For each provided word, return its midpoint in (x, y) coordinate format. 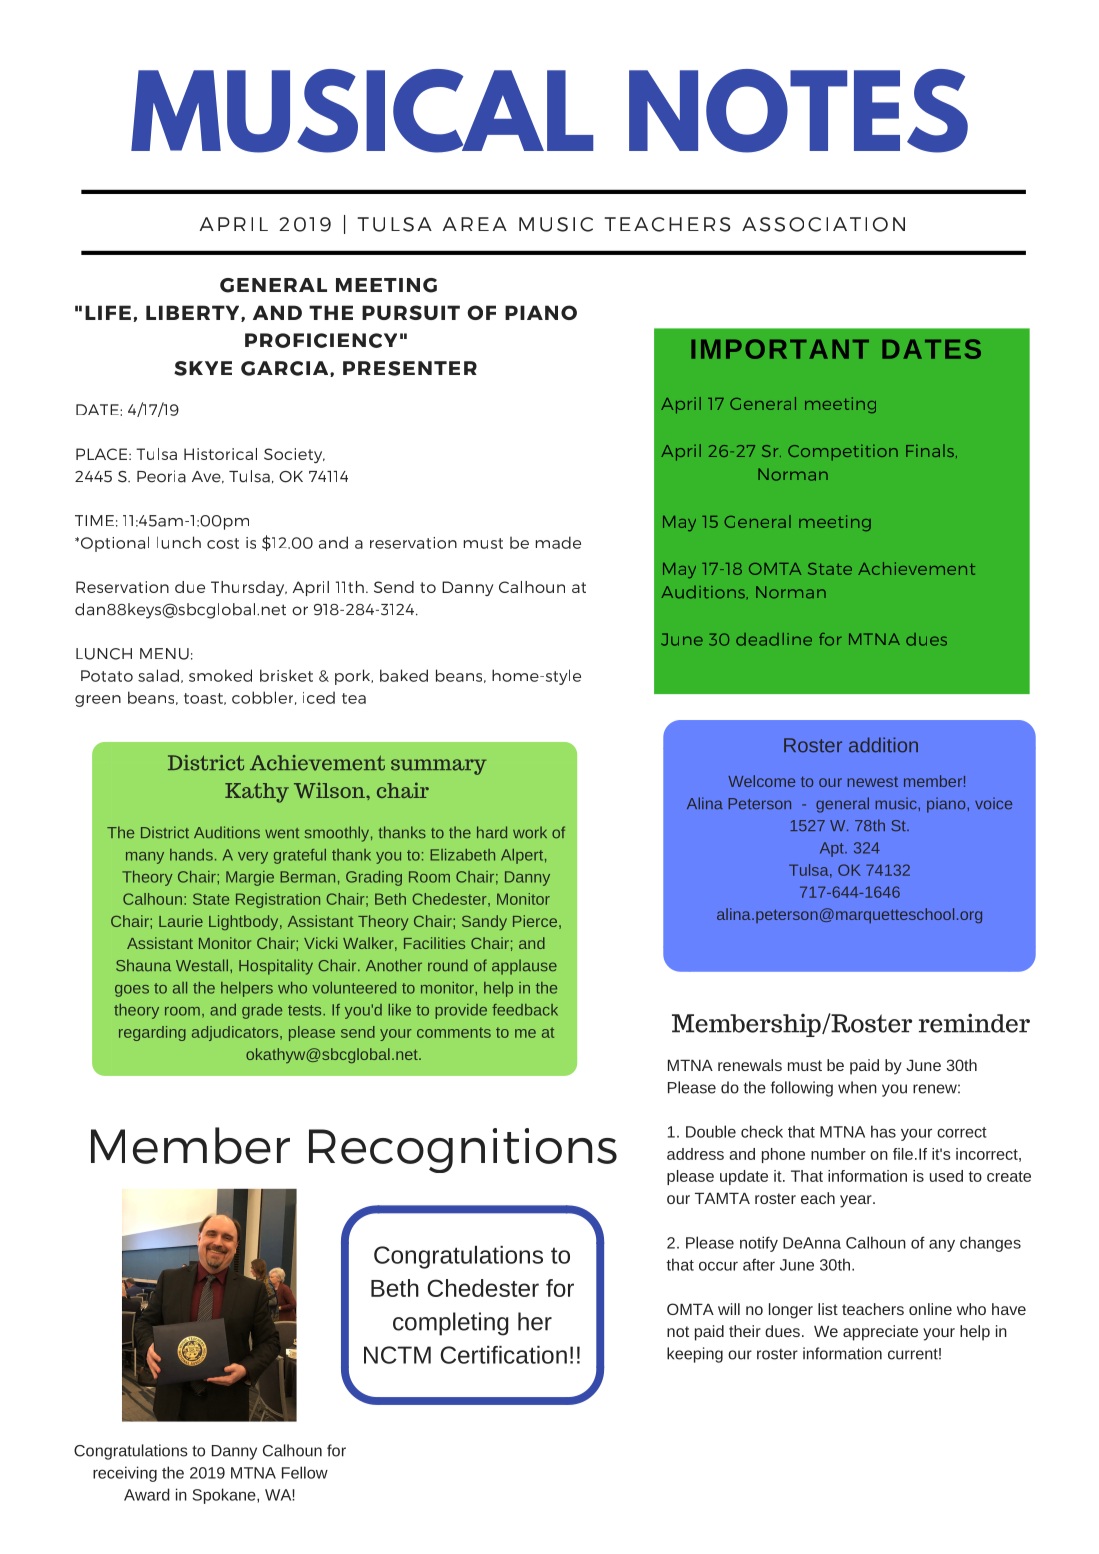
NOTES (798, 111)
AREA (475, 224)
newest (873, 782)
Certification (503, 1355)
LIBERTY (194, 313)
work (530, 832)
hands (191, 855)
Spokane (225, 1496)
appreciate (880, 1333)
